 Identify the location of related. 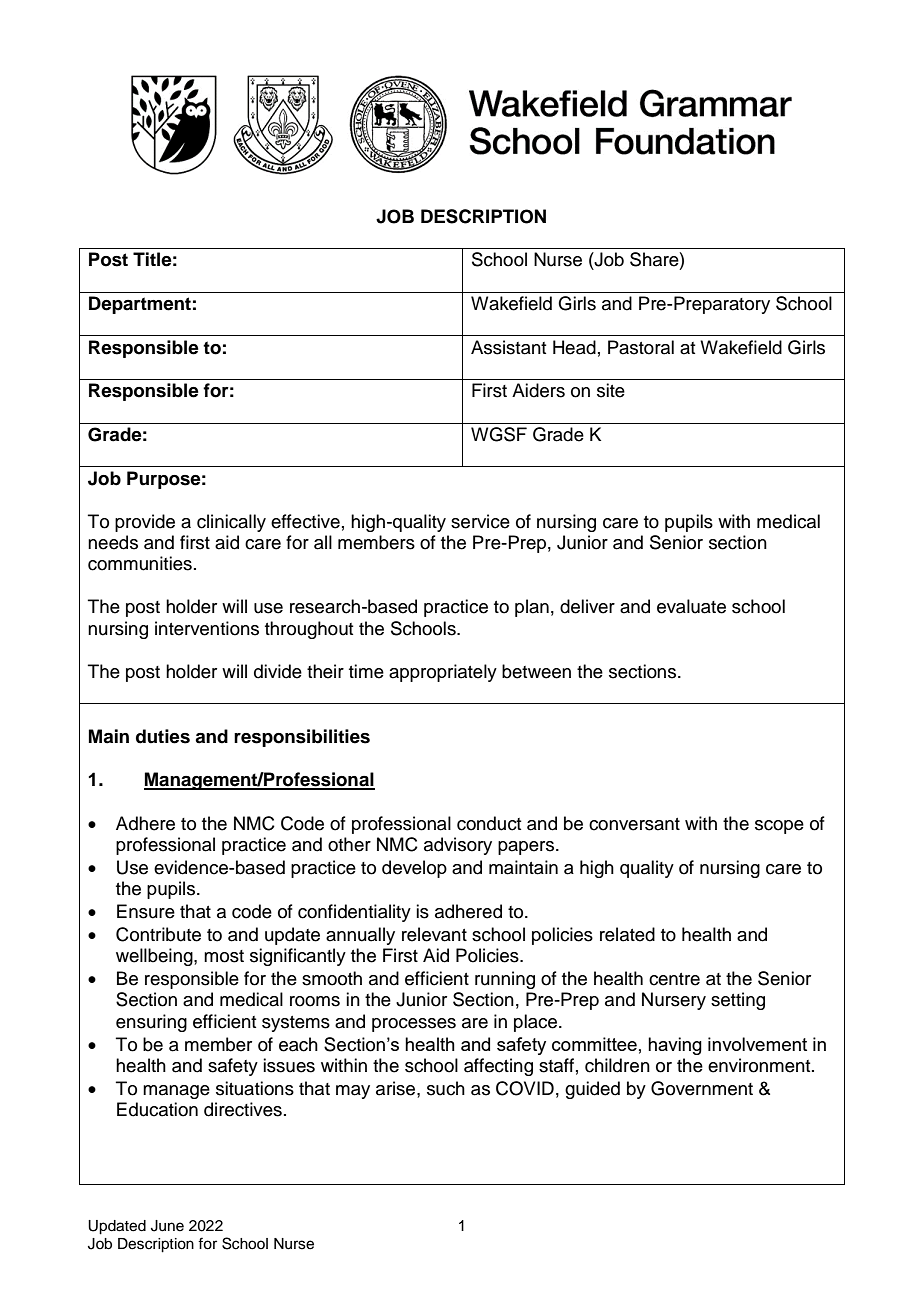
(627, 934).
